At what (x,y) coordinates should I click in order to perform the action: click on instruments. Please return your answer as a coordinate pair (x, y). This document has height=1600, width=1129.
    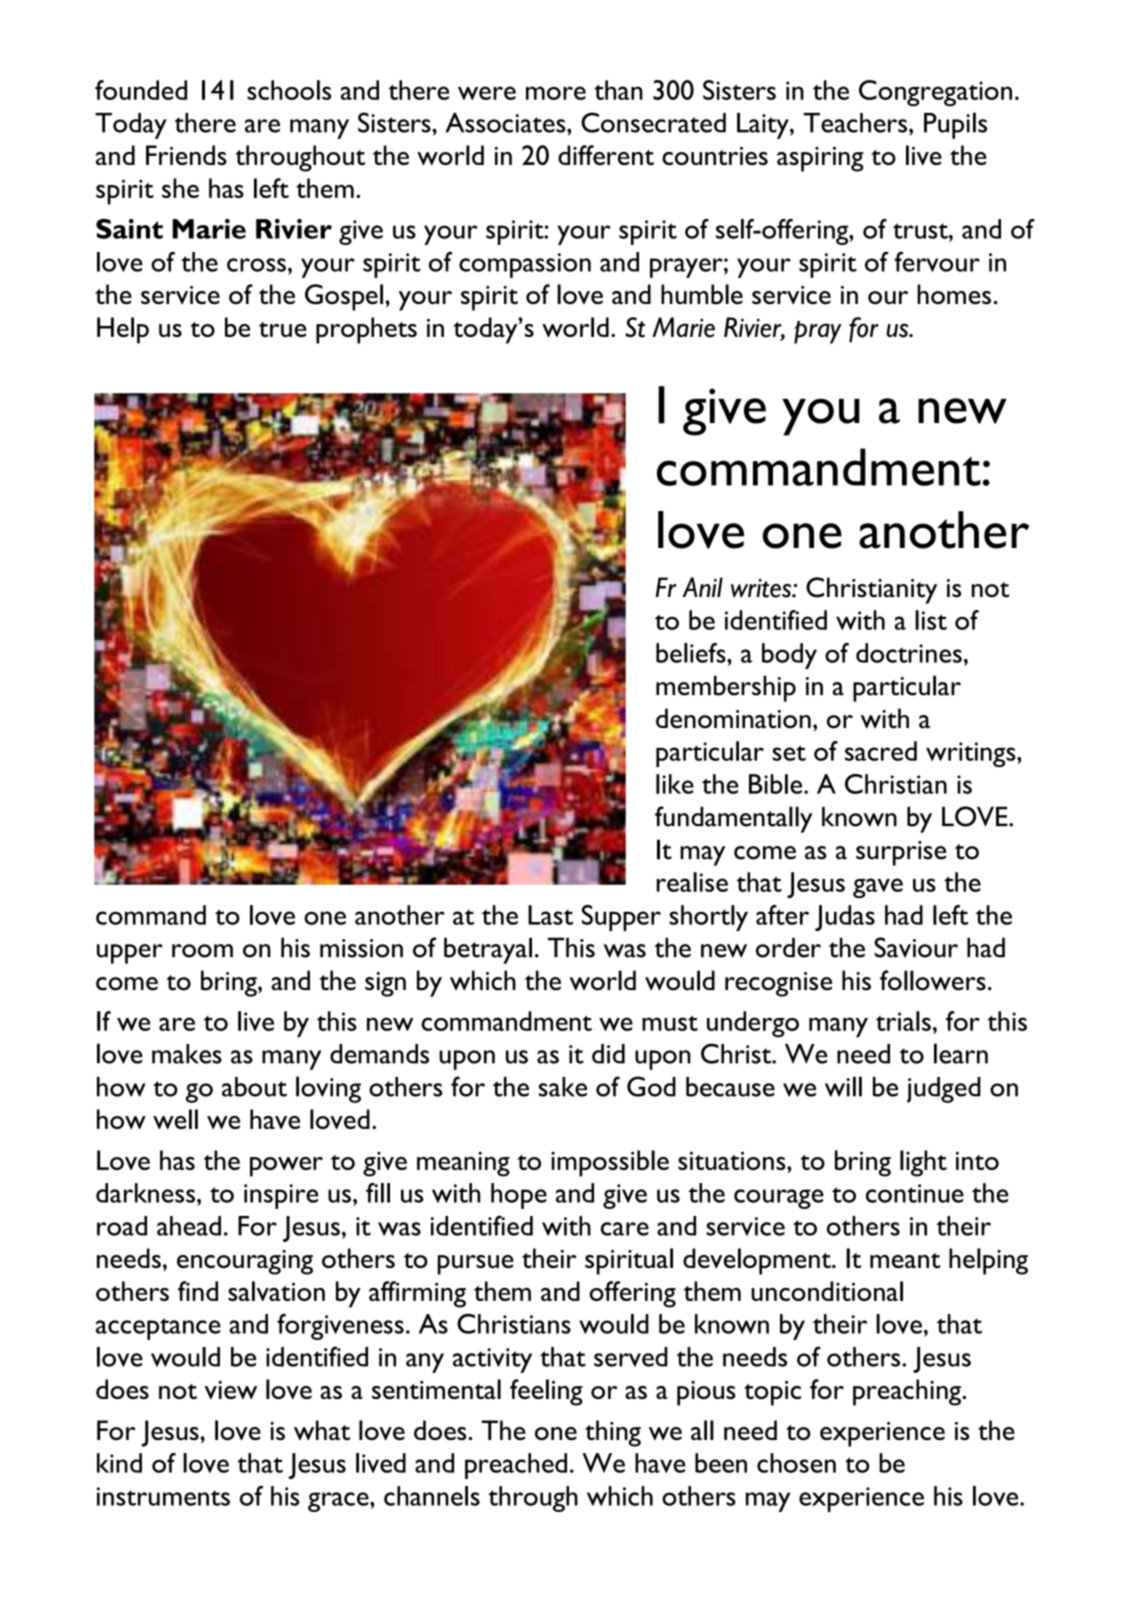
    Looking at the image, I should click on (163, 1496).
